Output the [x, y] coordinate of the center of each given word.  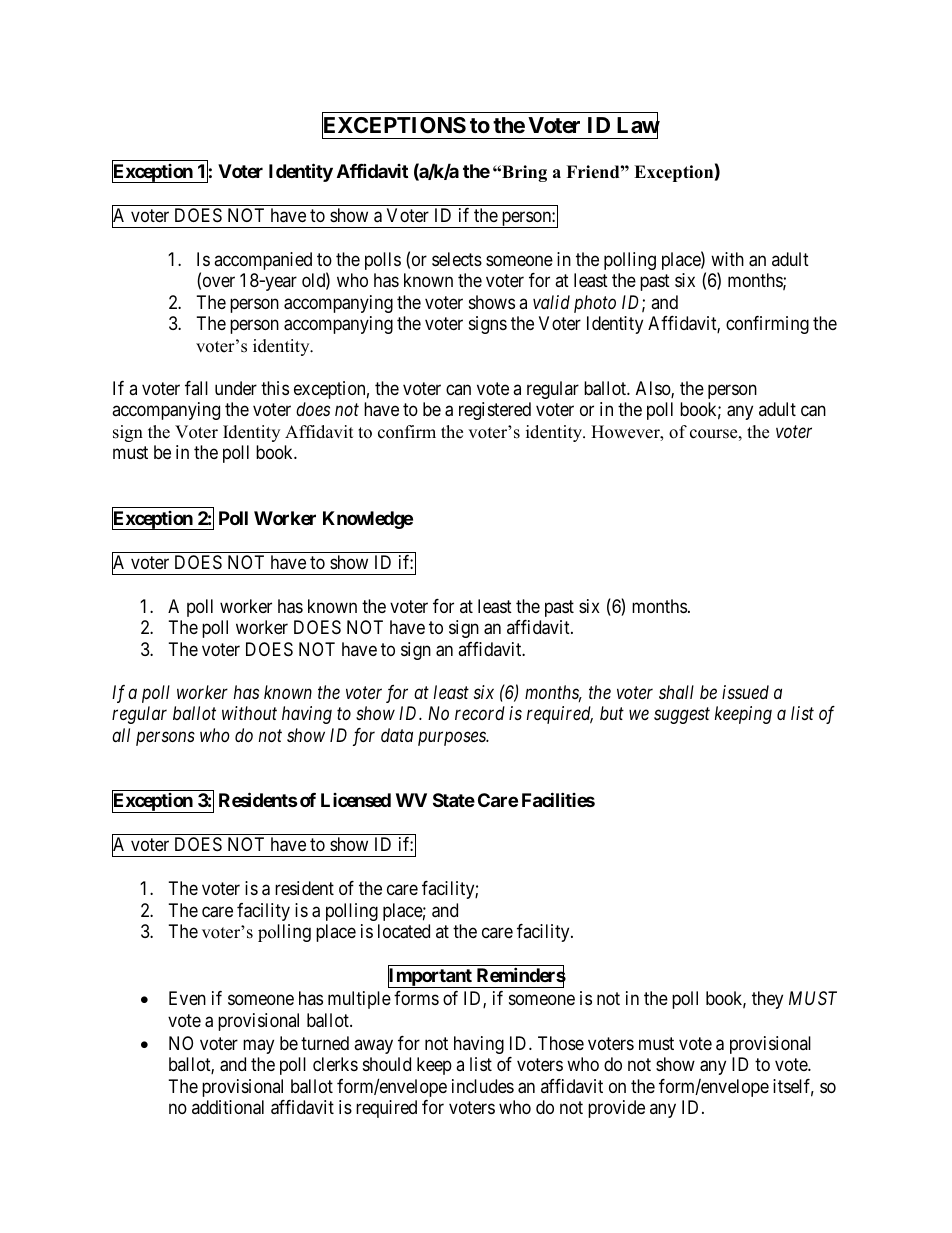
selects [457, 259]
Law [638, 126]
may [258, 1046]
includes [483, 1086]
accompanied [263, 261]
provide [616, 1109]
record [480, 713]
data [397, 735]
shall [676, 692]
